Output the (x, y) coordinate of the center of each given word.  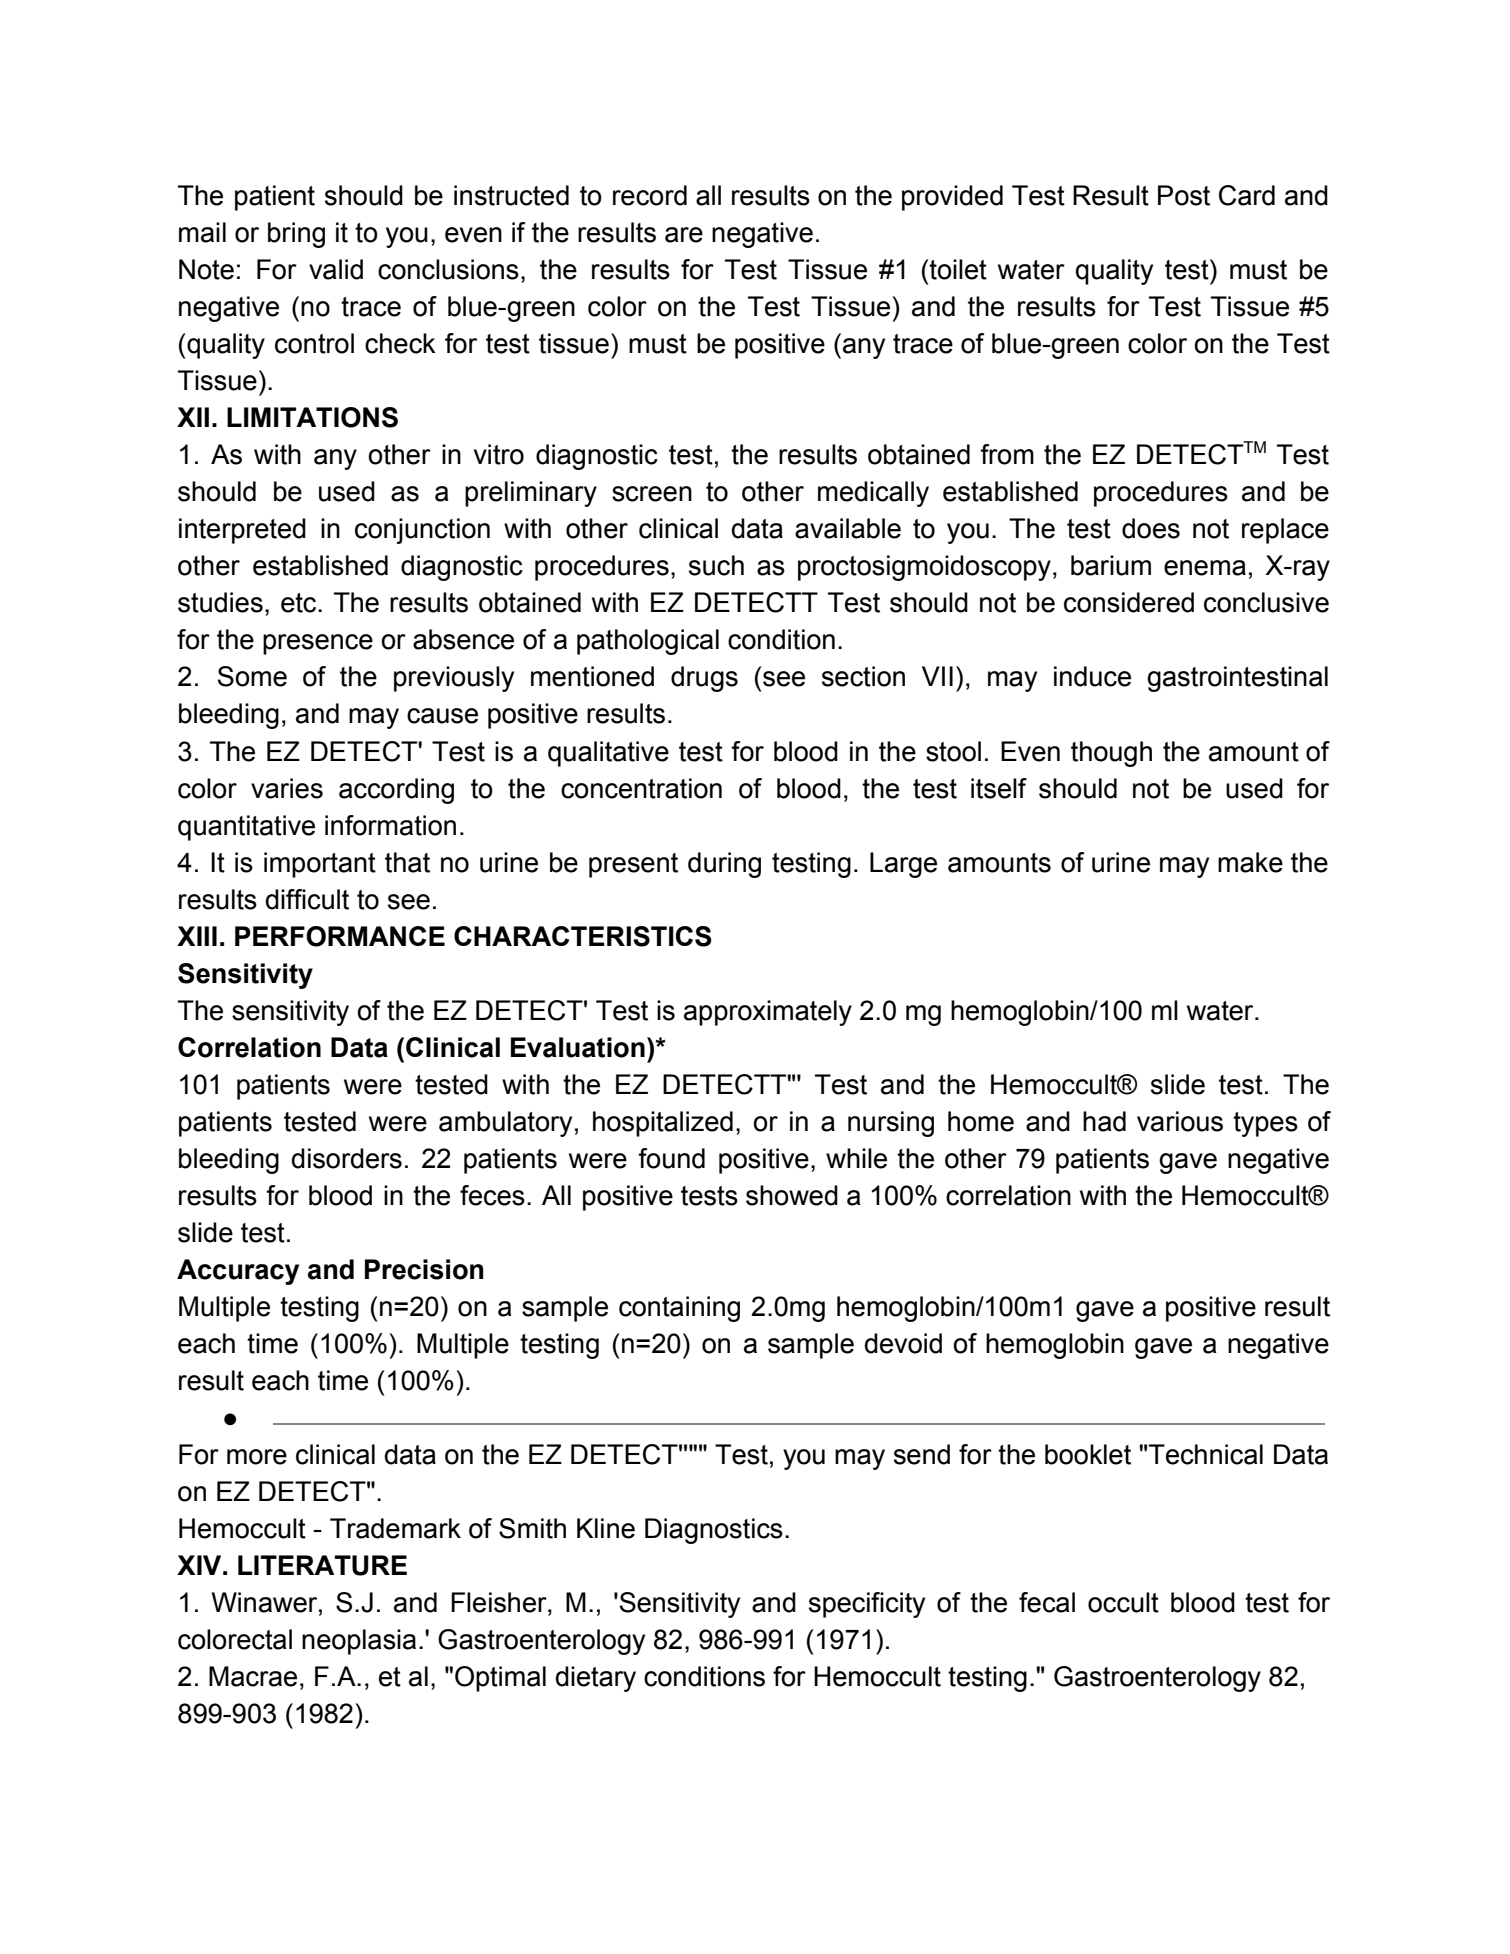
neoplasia (359, 1642)
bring (296, 235)
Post (1184, 195)
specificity (867, 1605)
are (684, 235)
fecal (1047, 1602)
